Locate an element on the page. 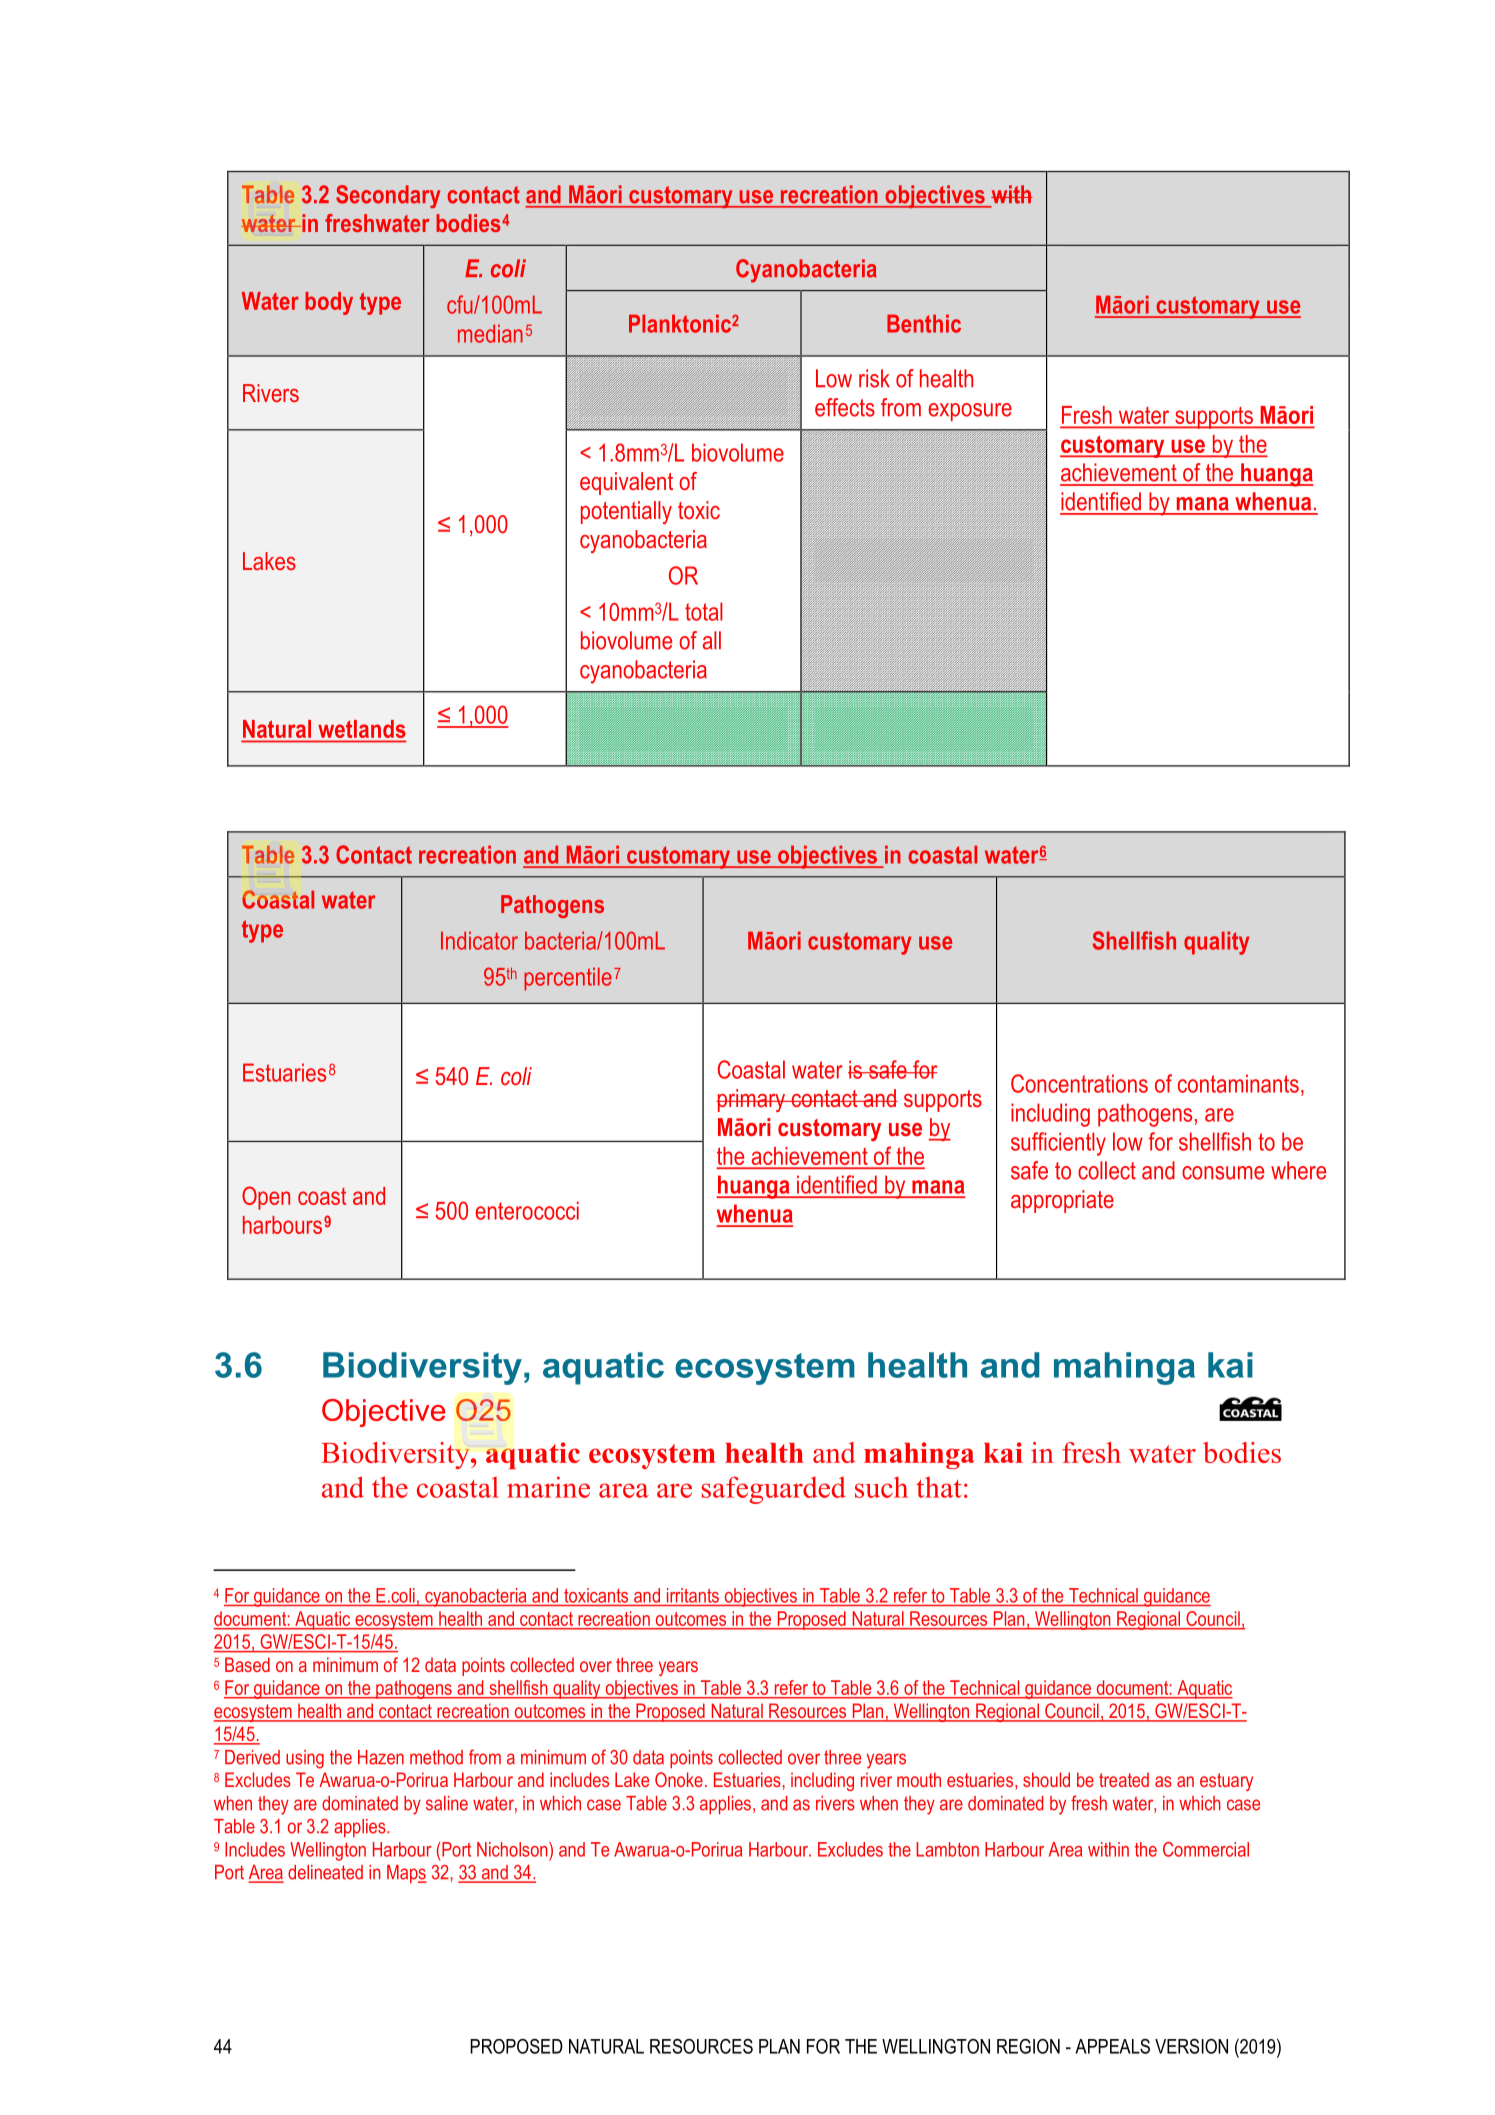  exposure is located at coordinates (970, 412).
